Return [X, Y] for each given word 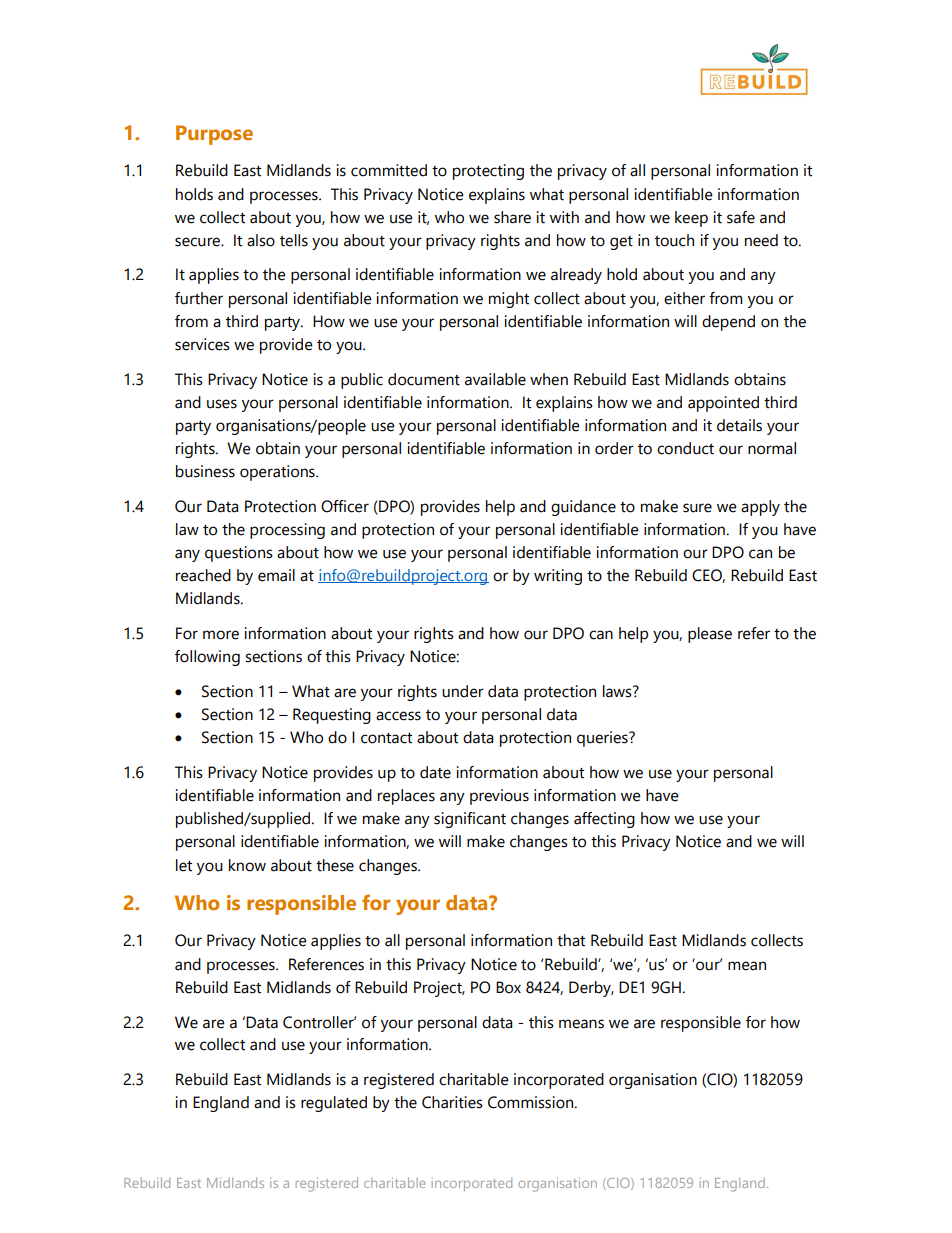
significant [470, 820]
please [710, 635]
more [221, 635]
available [495, 379]
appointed [723, 404]
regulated [334, 1104]
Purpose [214, 135]
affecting [604, 820]
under [463, 691]
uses [222, 404]
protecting [488, 172]
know [247, 865]
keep [691, 219]
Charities [452, 1102]
